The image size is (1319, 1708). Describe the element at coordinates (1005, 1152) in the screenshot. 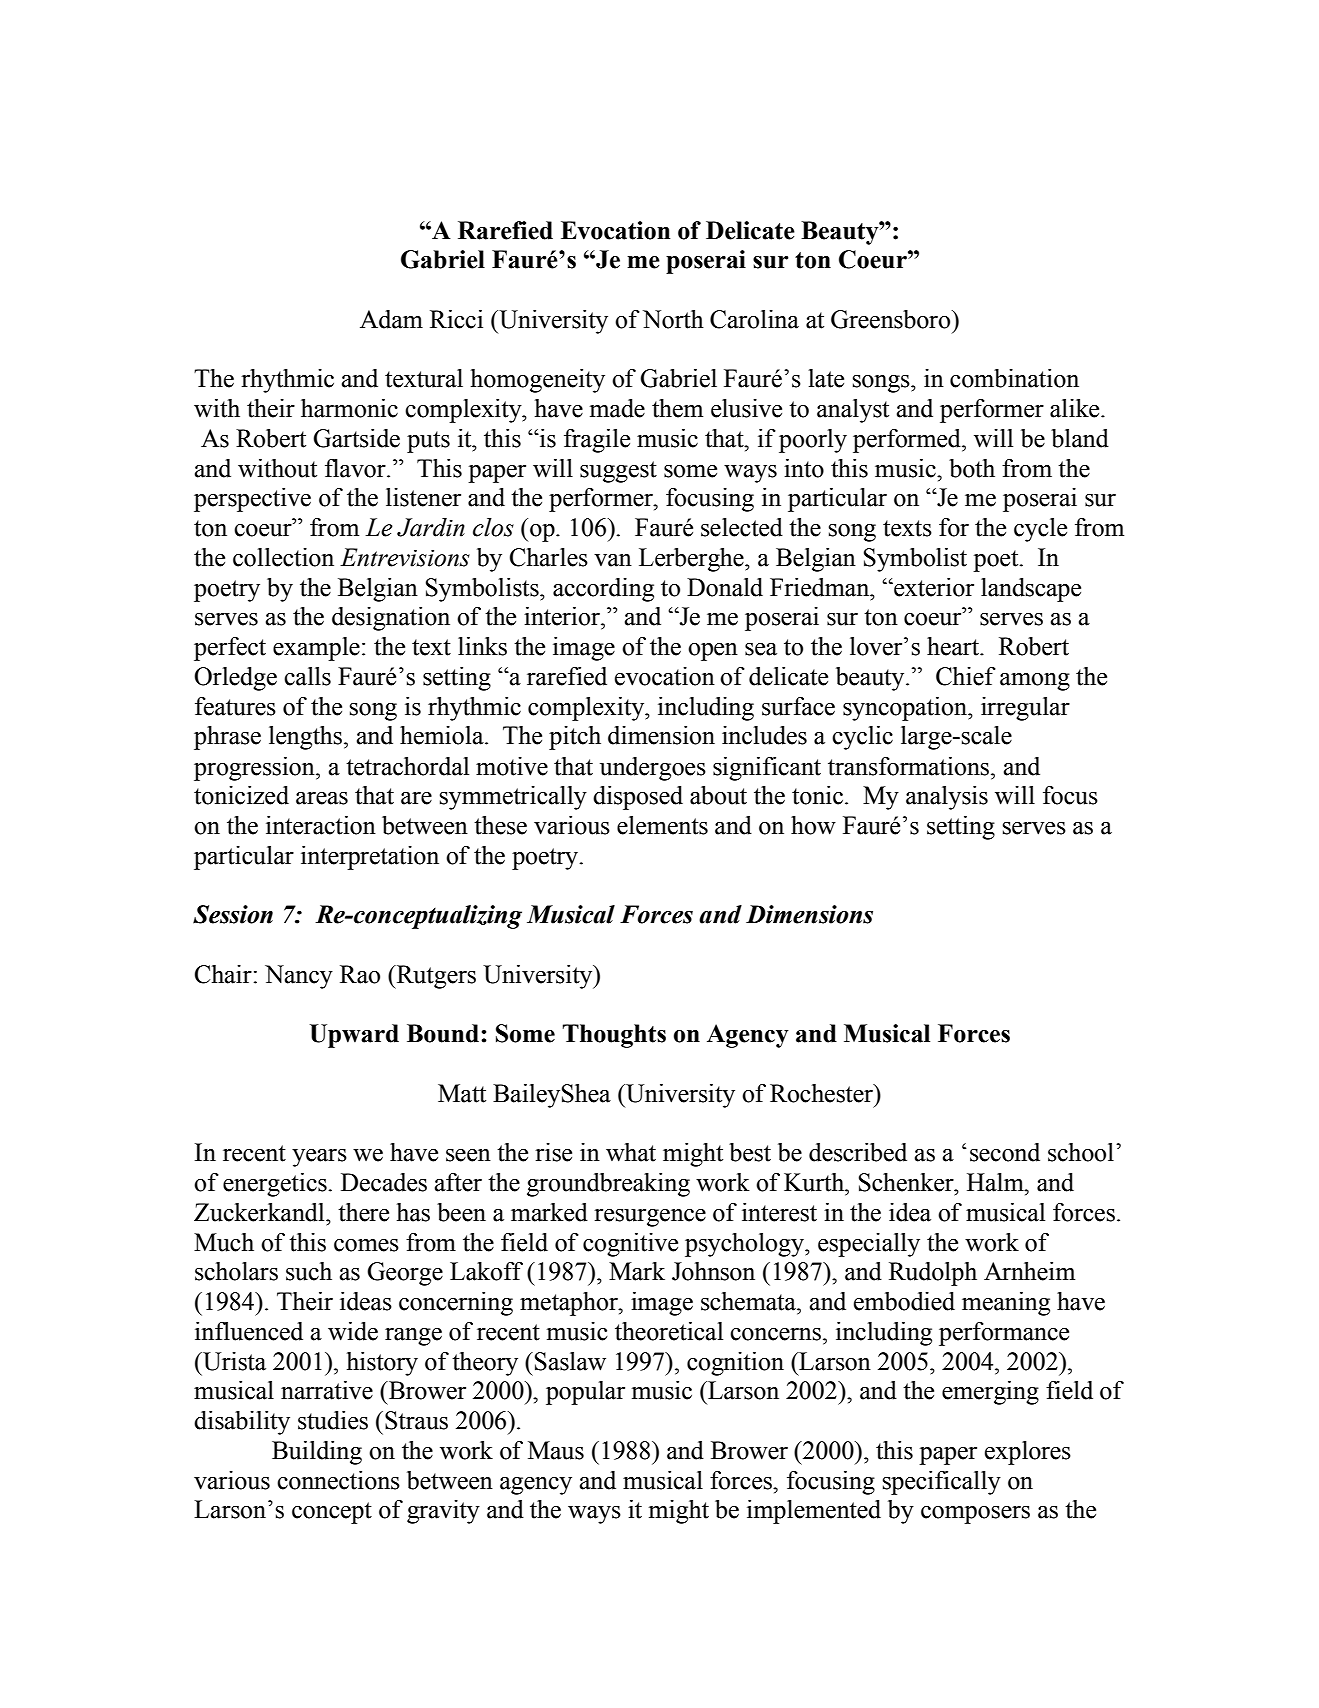

I see `second` at that location.
